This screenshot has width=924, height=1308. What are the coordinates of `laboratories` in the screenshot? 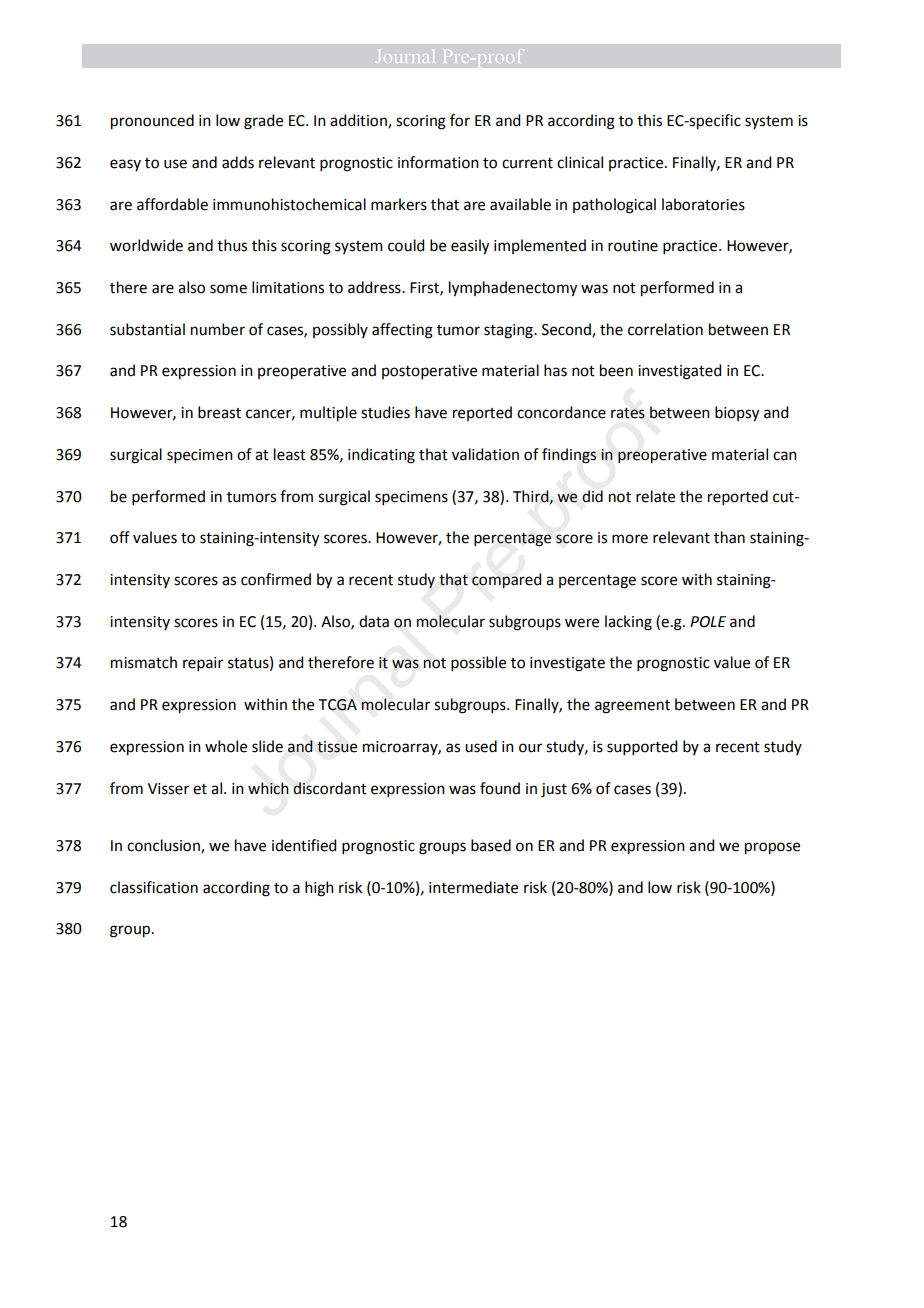 It's located at (703, 204).
